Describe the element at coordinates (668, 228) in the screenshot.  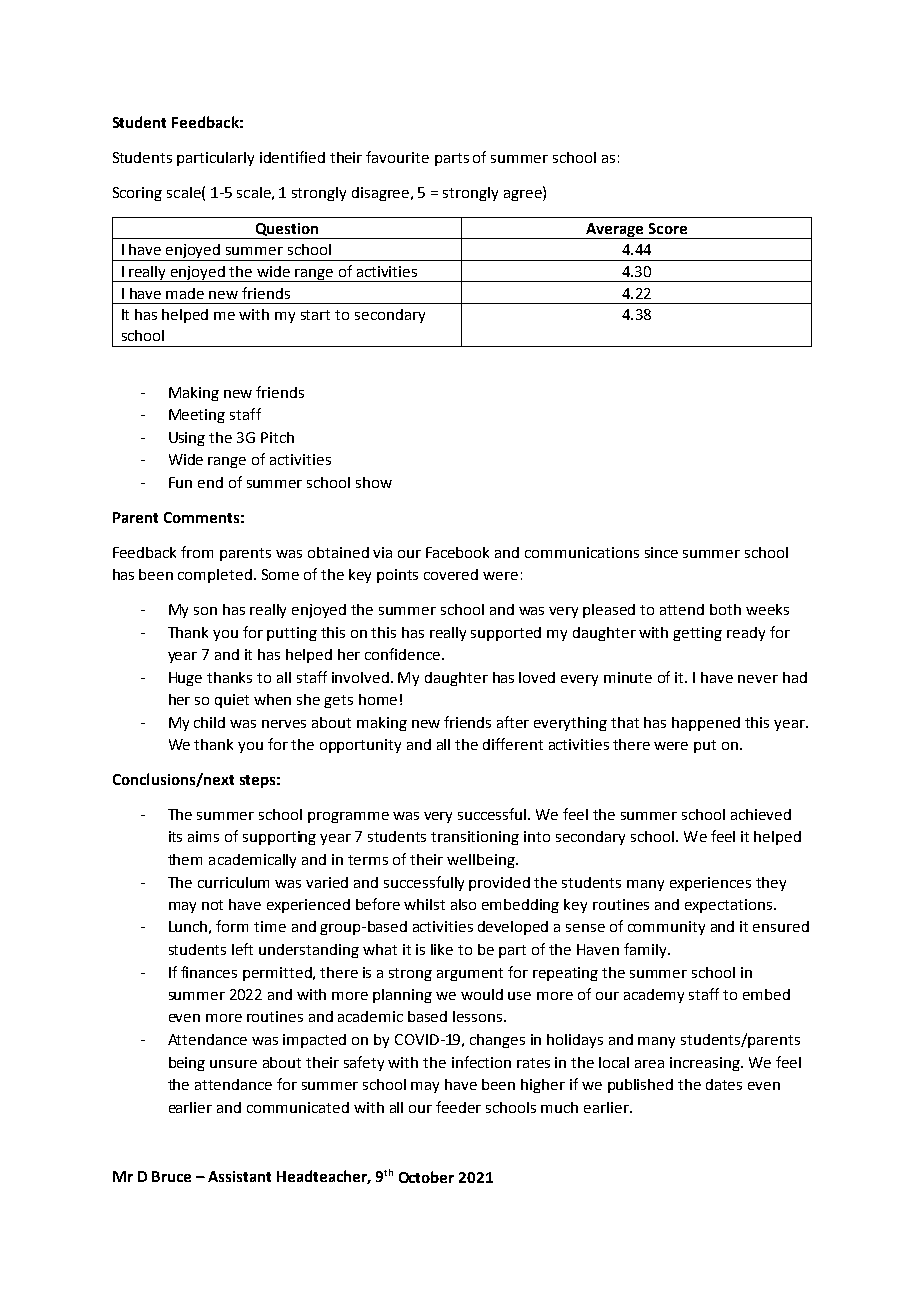
I see `Score` at that location.
